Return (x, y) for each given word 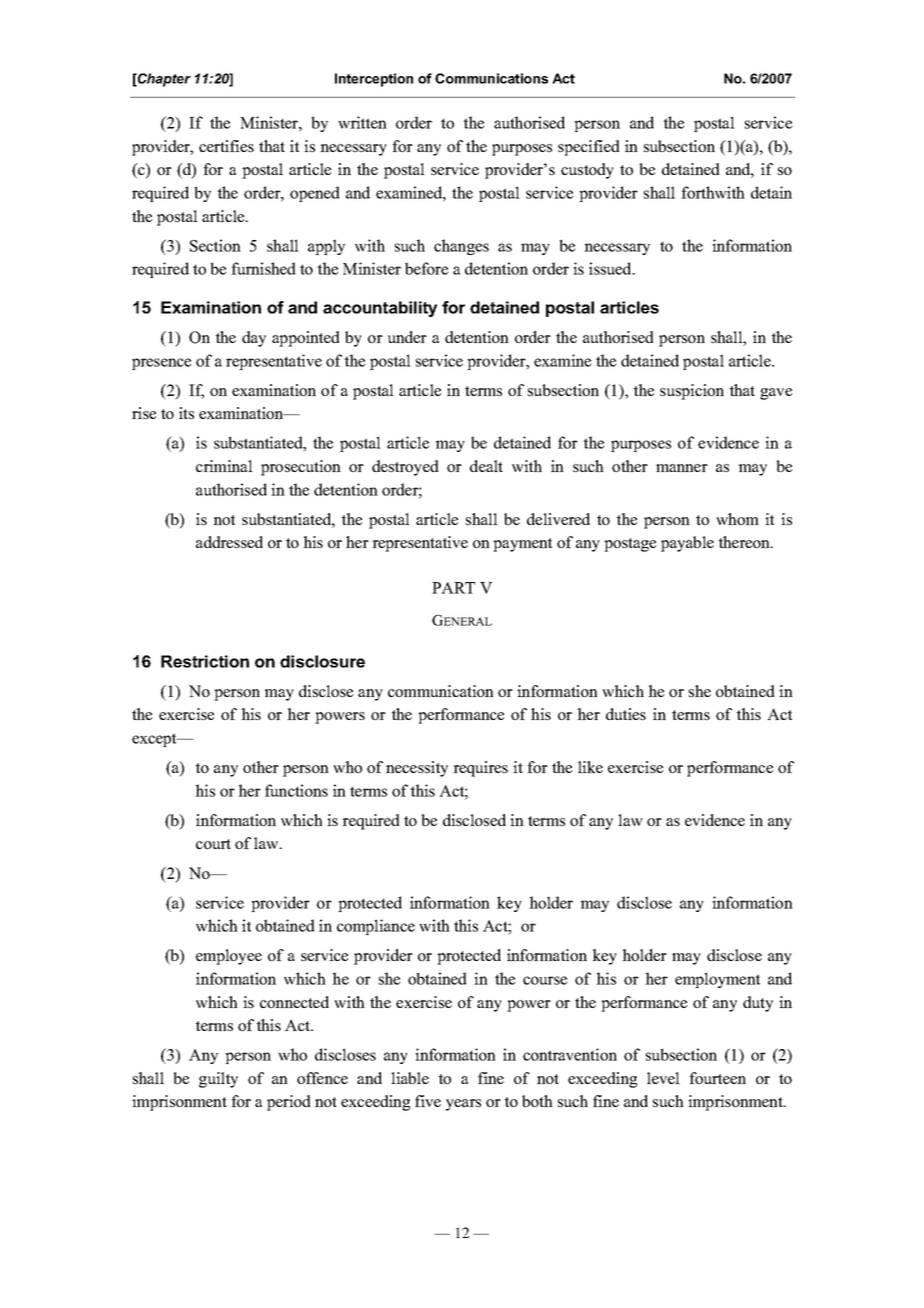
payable (687, 544)
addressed (229, 542)
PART (453, 588)
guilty (218, 1080)
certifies (226, 146)
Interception (374, 80)
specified (589, 148)
